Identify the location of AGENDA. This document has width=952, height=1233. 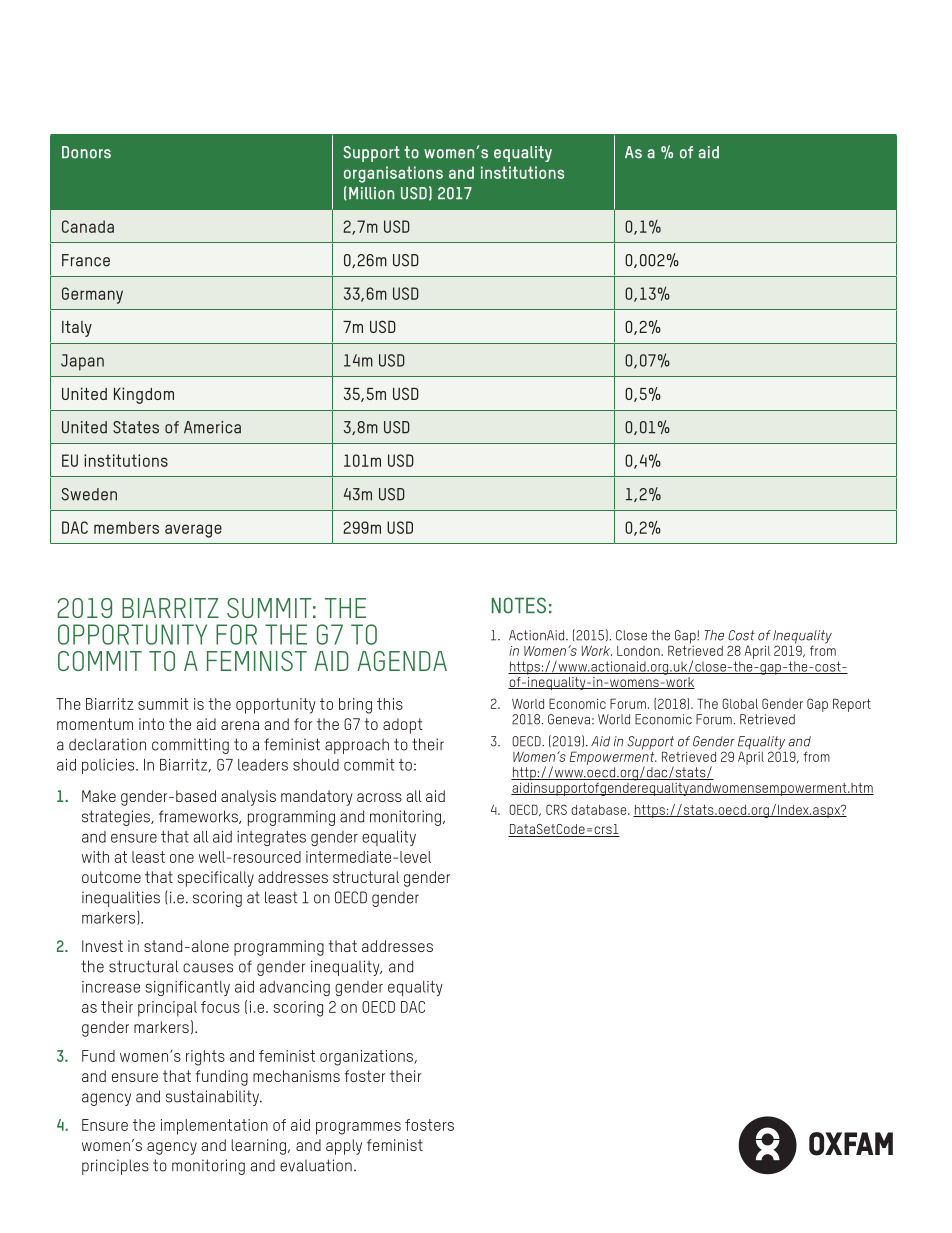
(402, 661).
